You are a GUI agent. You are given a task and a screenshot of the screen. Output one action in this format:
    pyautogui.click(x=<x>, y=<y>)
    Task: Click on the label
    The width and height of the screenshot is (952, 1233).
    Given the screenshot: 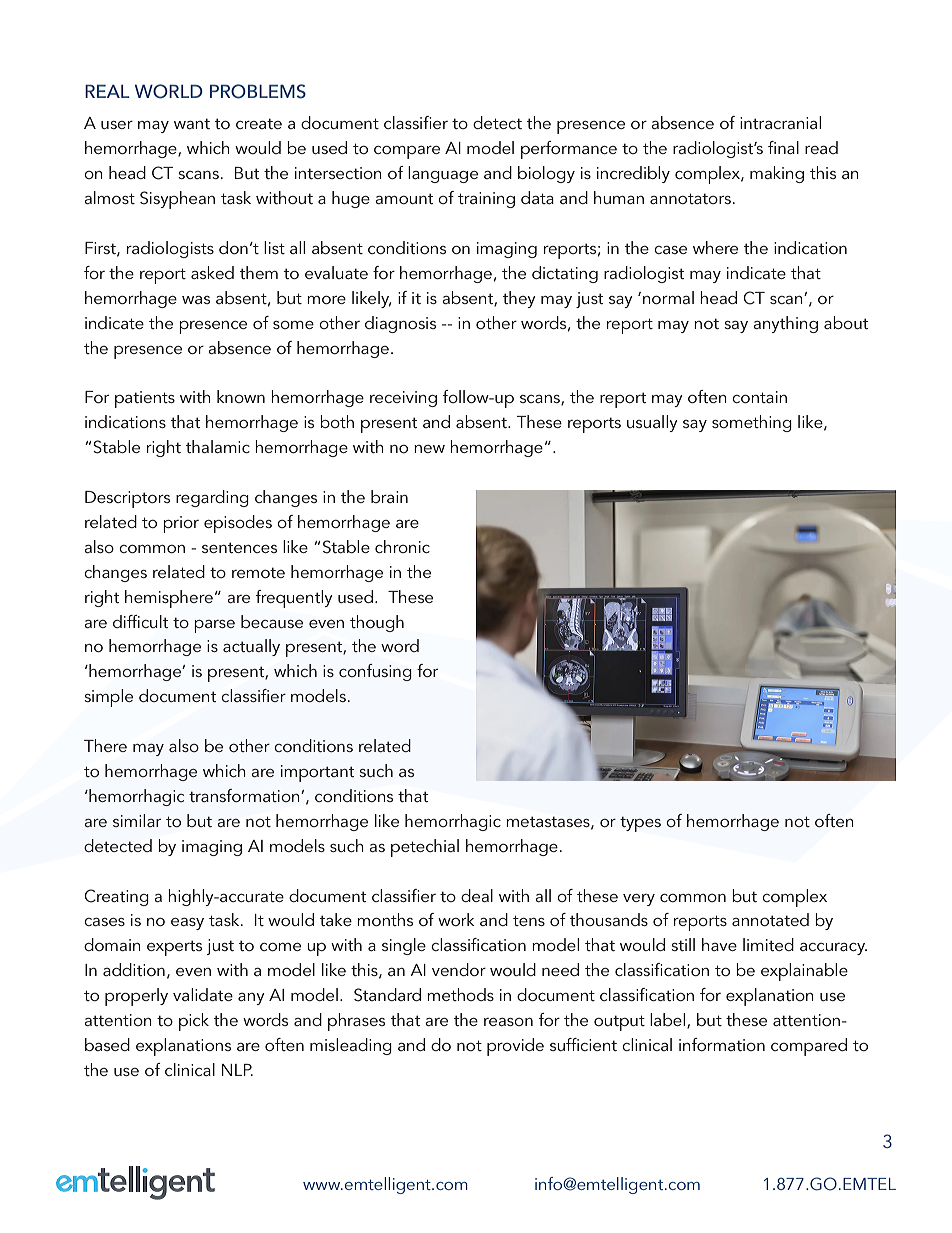 What is the action you would take?
    pyautogui.click(x=669, y=1021)
